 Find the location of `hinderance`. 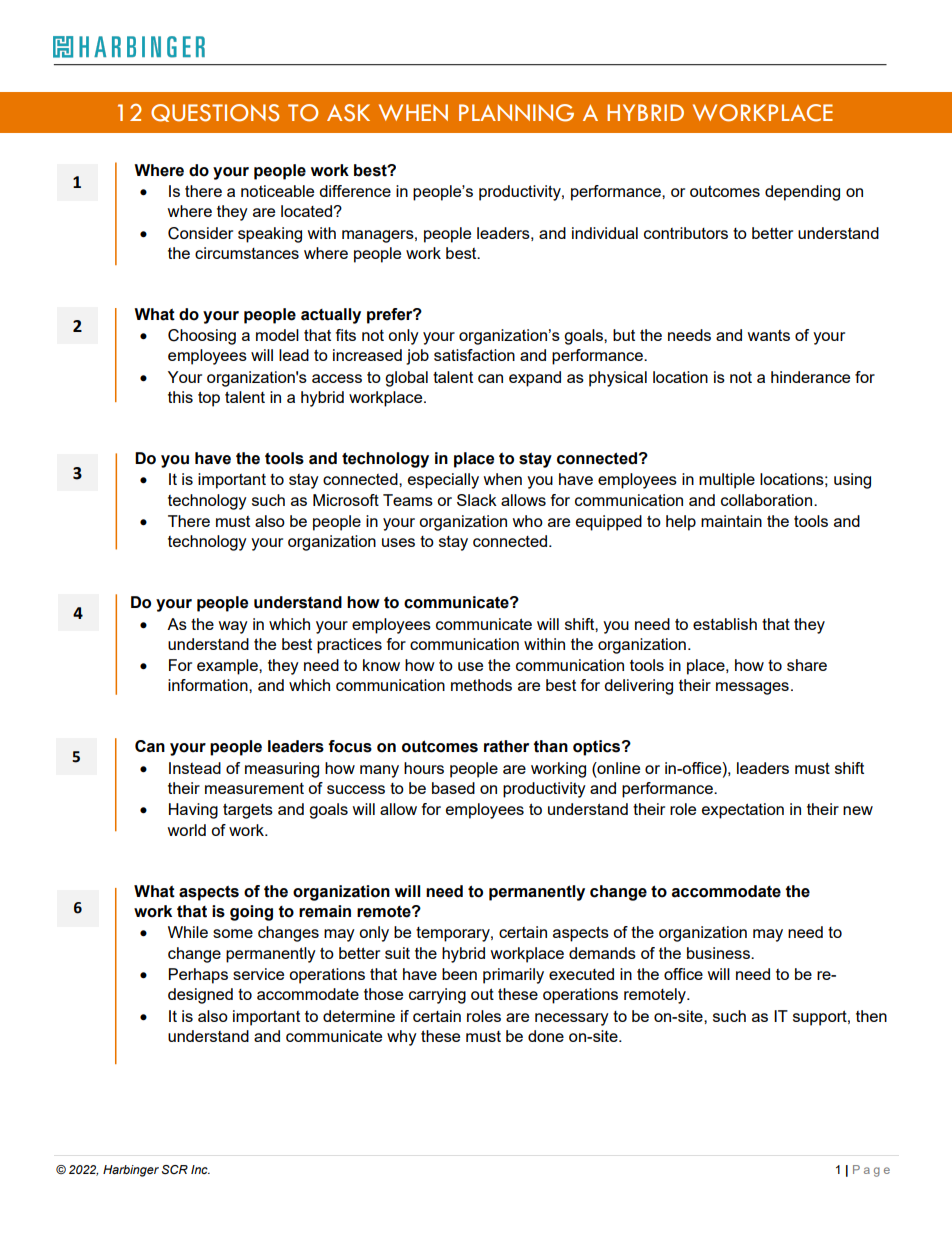

hinderance is located at coordinates (810, 377).
